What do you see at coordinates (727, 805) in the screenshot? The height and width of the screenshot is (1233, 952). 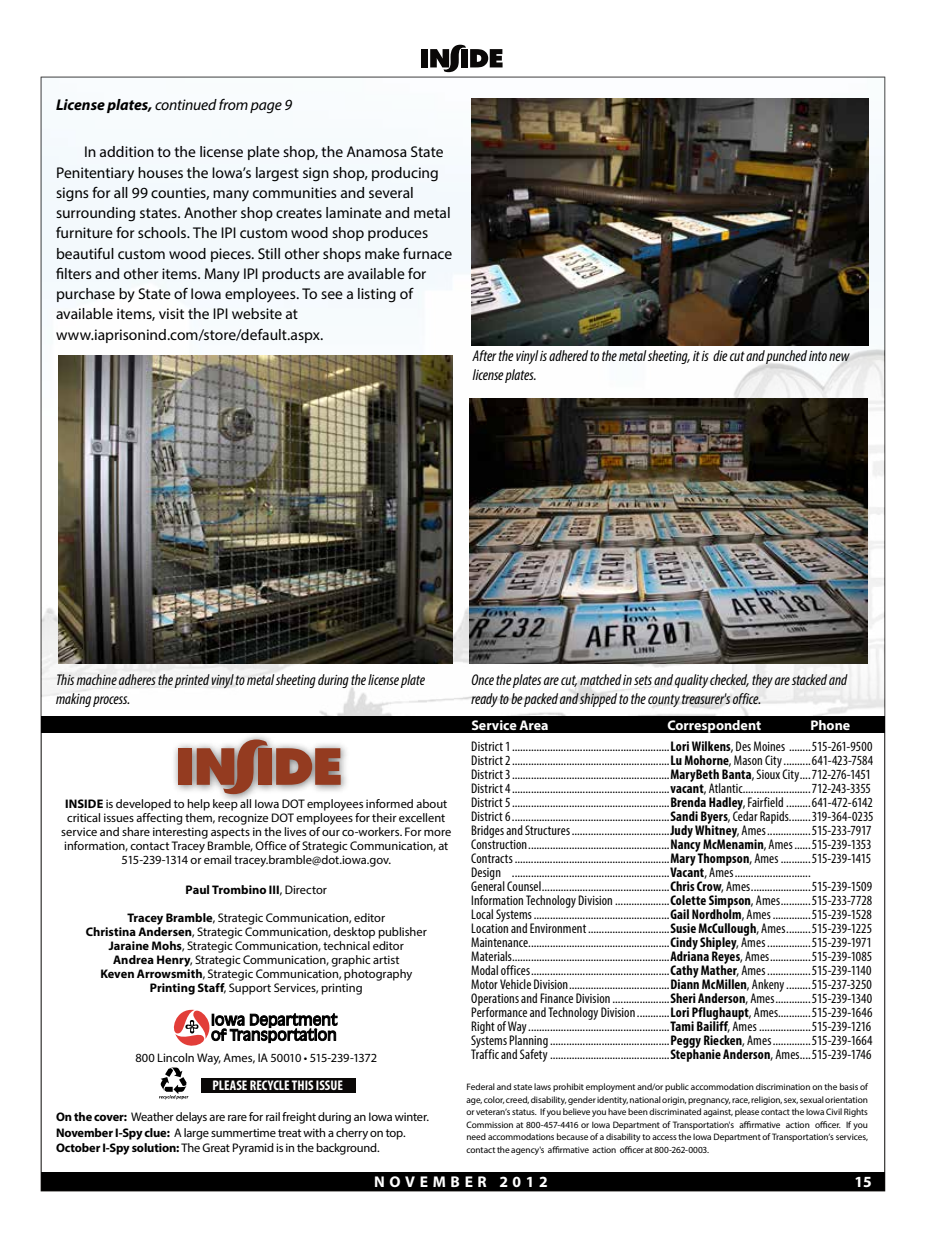 I see `Hadley` at bounding box center [727, 805].
